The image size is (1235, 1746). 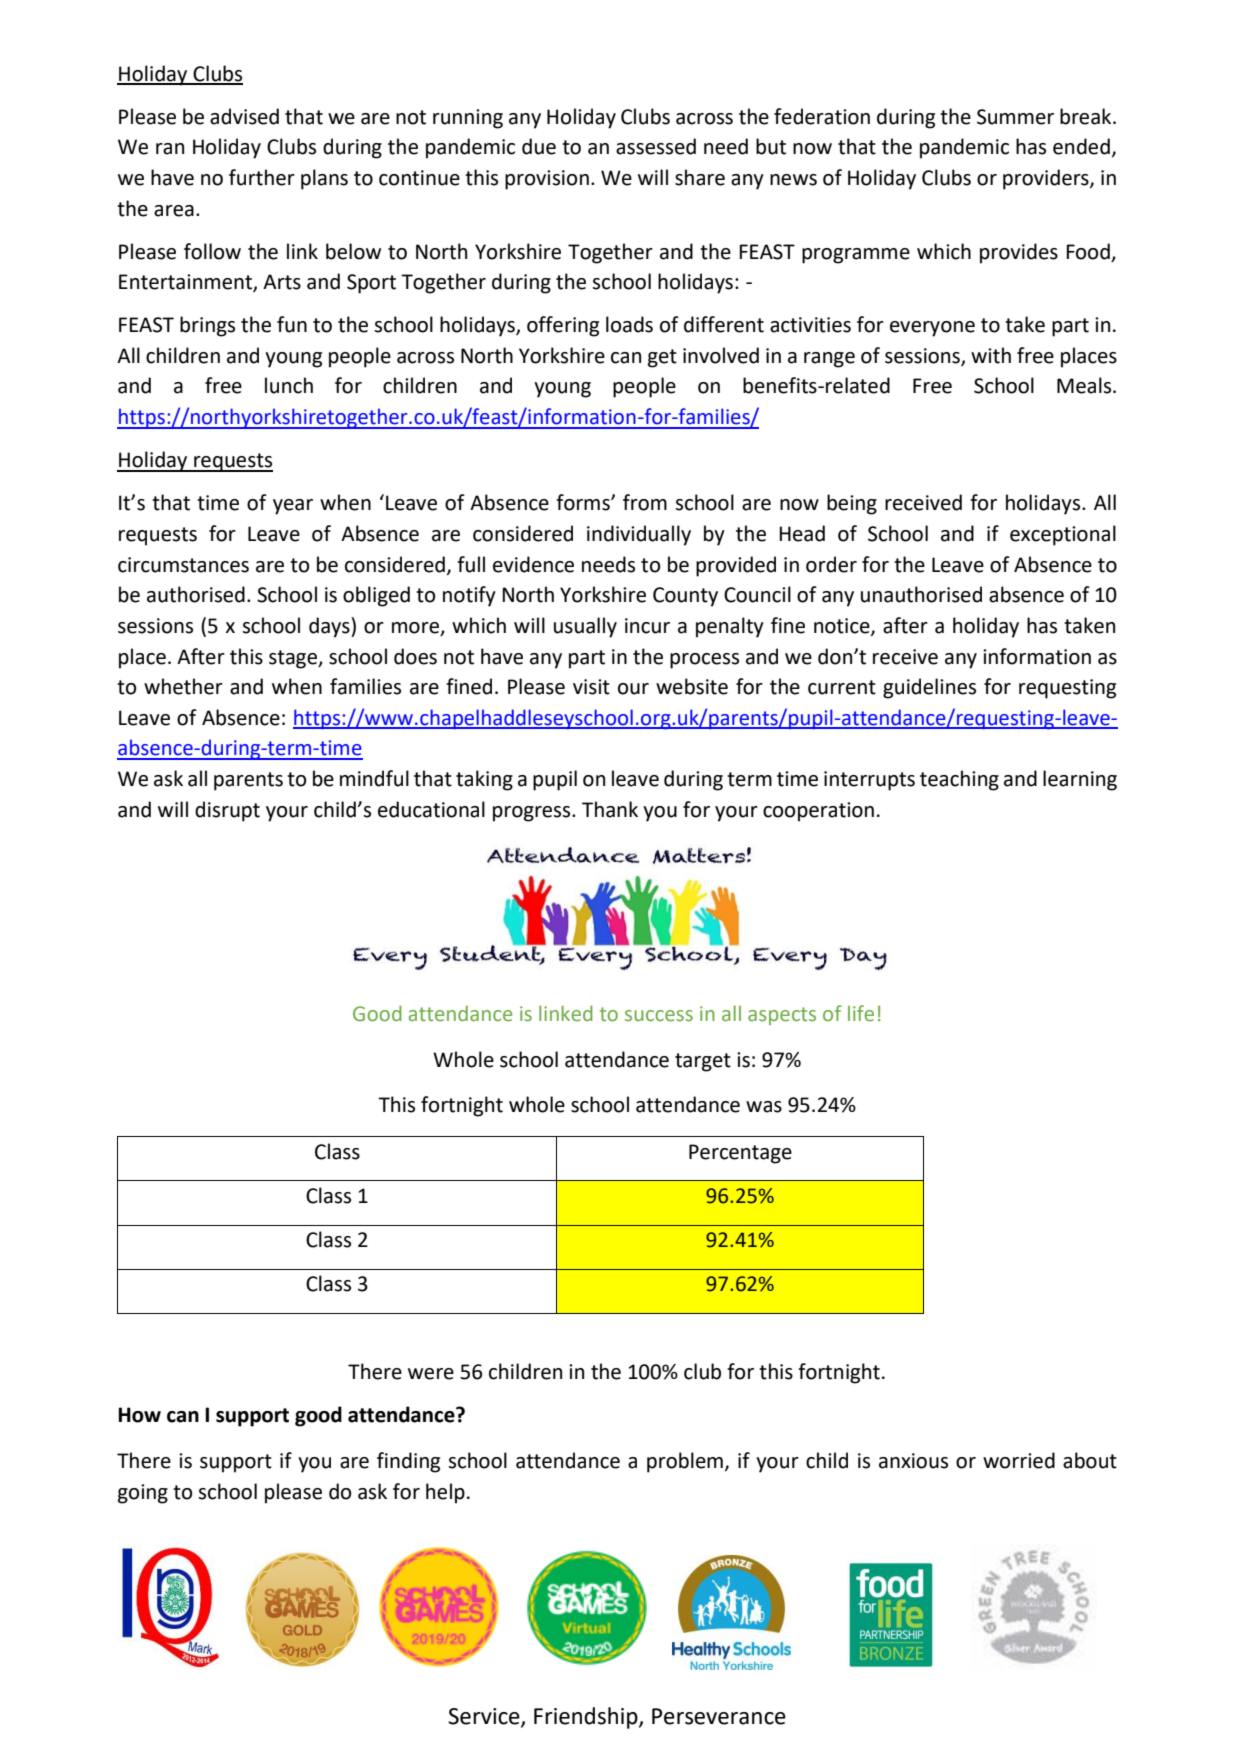 What do you see at coordinates (740, 1154) in the page?
I see `Percentage` at bounding box center [740, 1154].
